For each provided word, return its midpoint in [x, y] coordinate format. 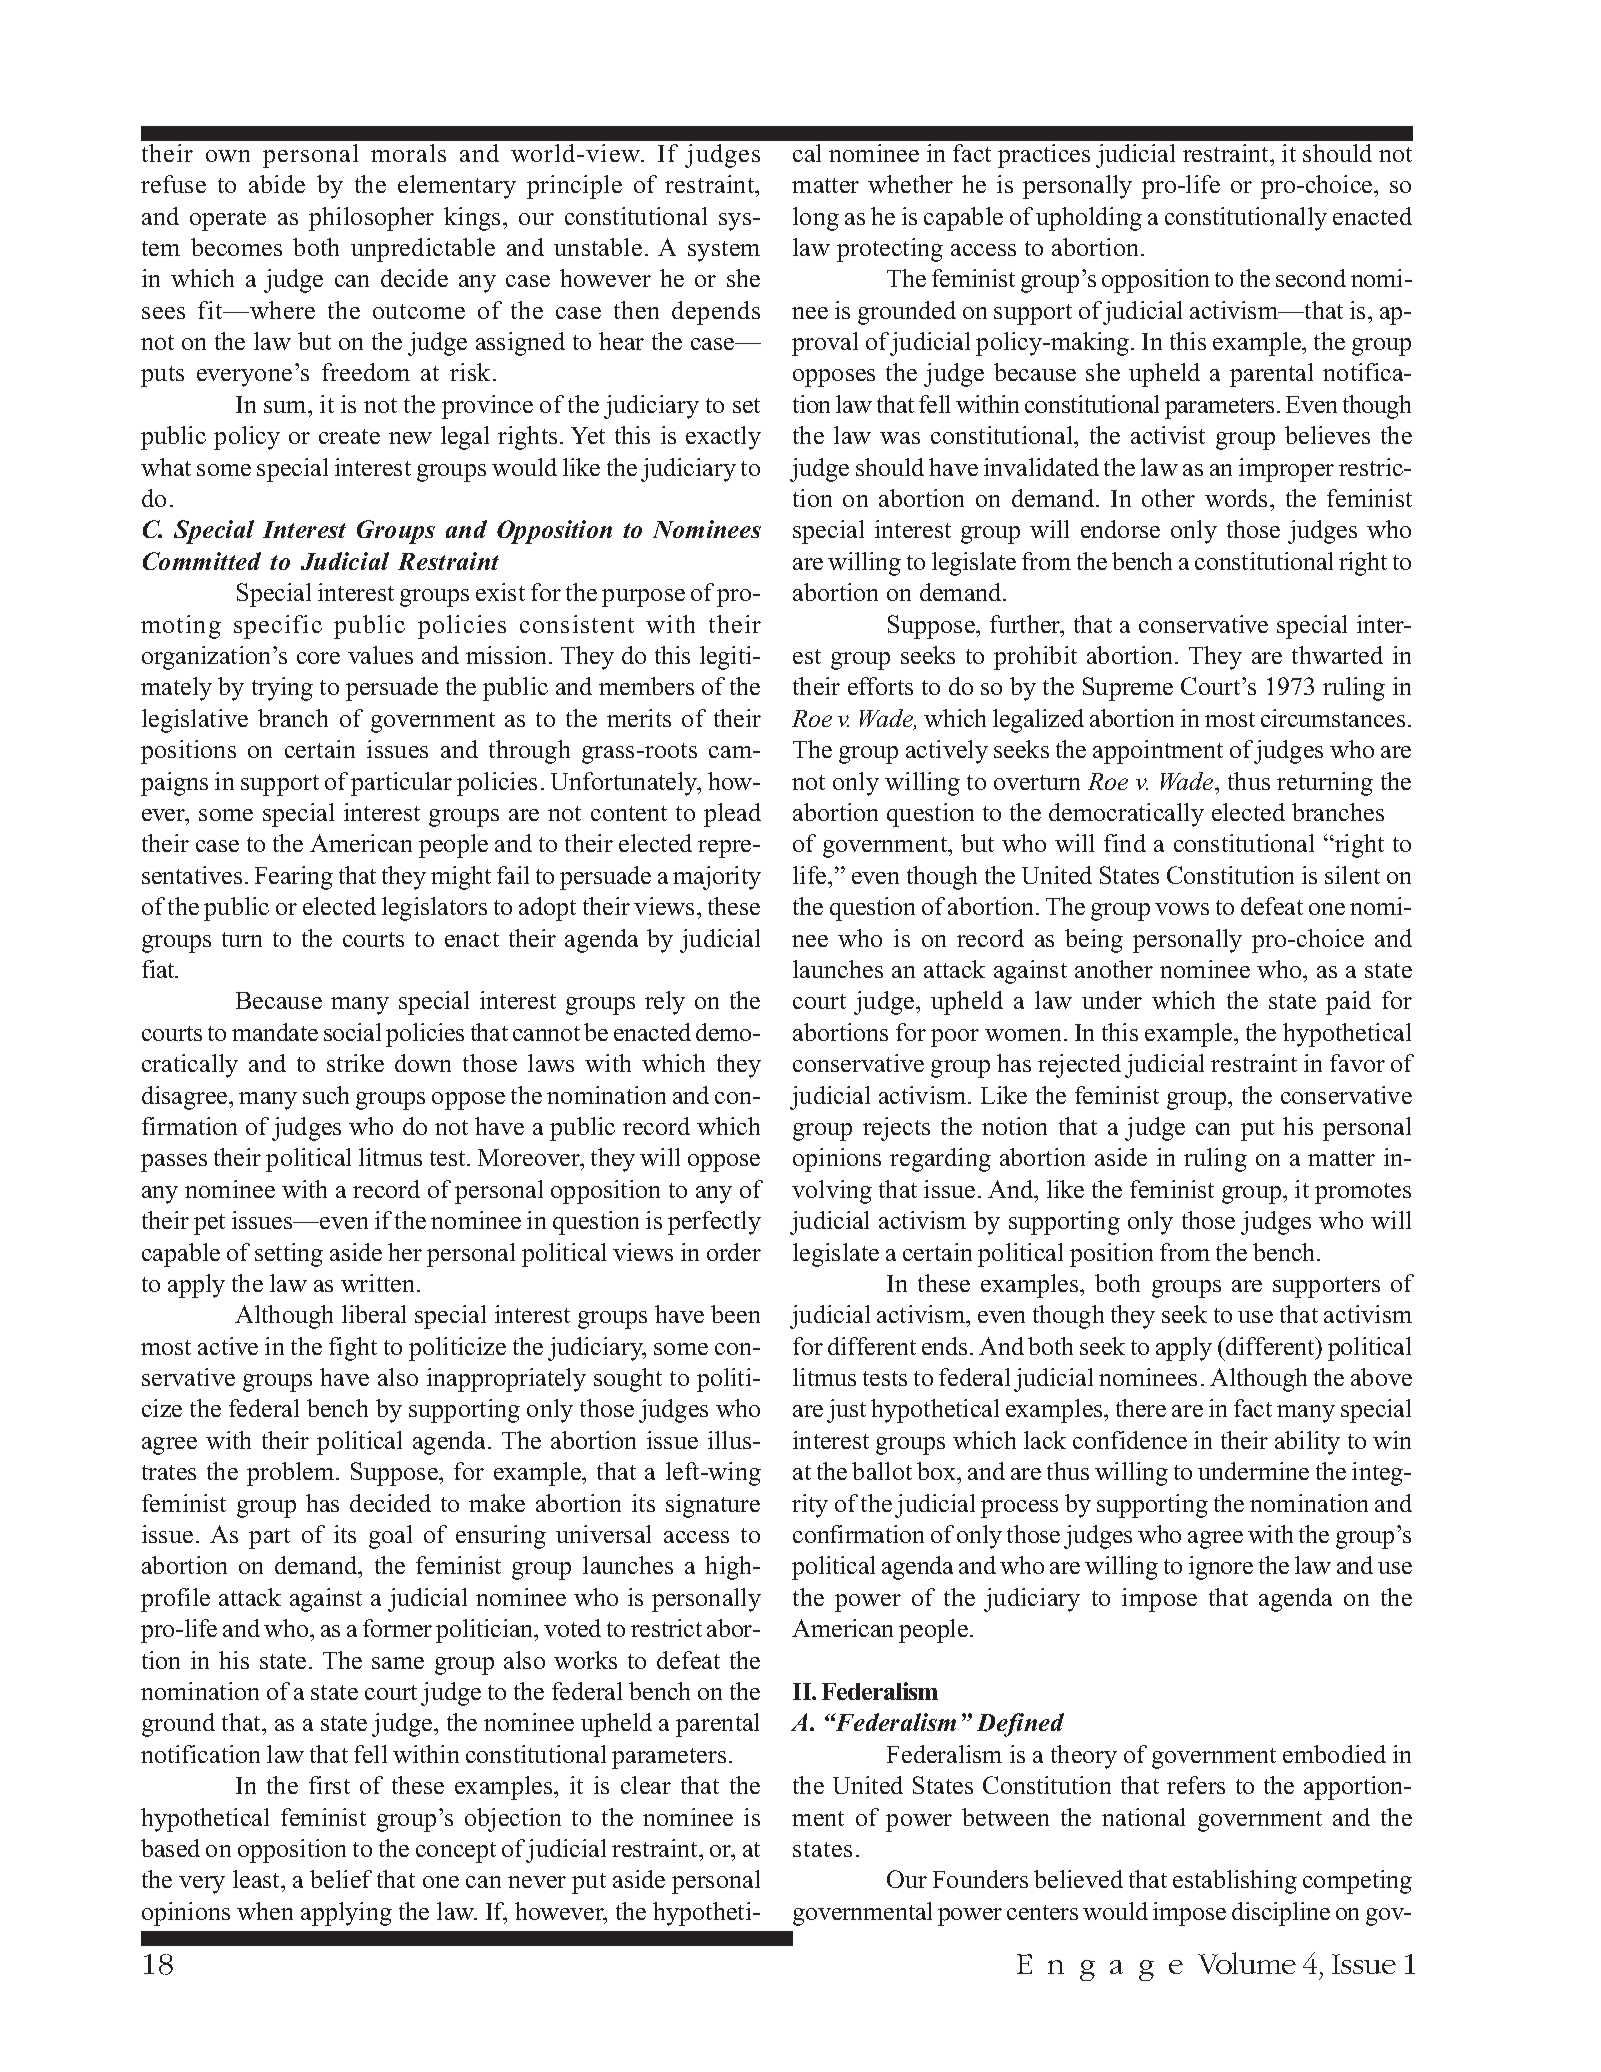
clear [646, 1785]
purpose [643, 598]
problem [292, 1474]
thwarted [1337, 655]
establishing [1235, 1882]
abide [277, 184]
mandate [275, 1032]
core [318, 658]
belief [341, 1879]
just [846, 1411]
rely [665, 1003]
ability [1307, 1443]
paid [1348, 1003]
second [1311, 278]
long [816, 219]
